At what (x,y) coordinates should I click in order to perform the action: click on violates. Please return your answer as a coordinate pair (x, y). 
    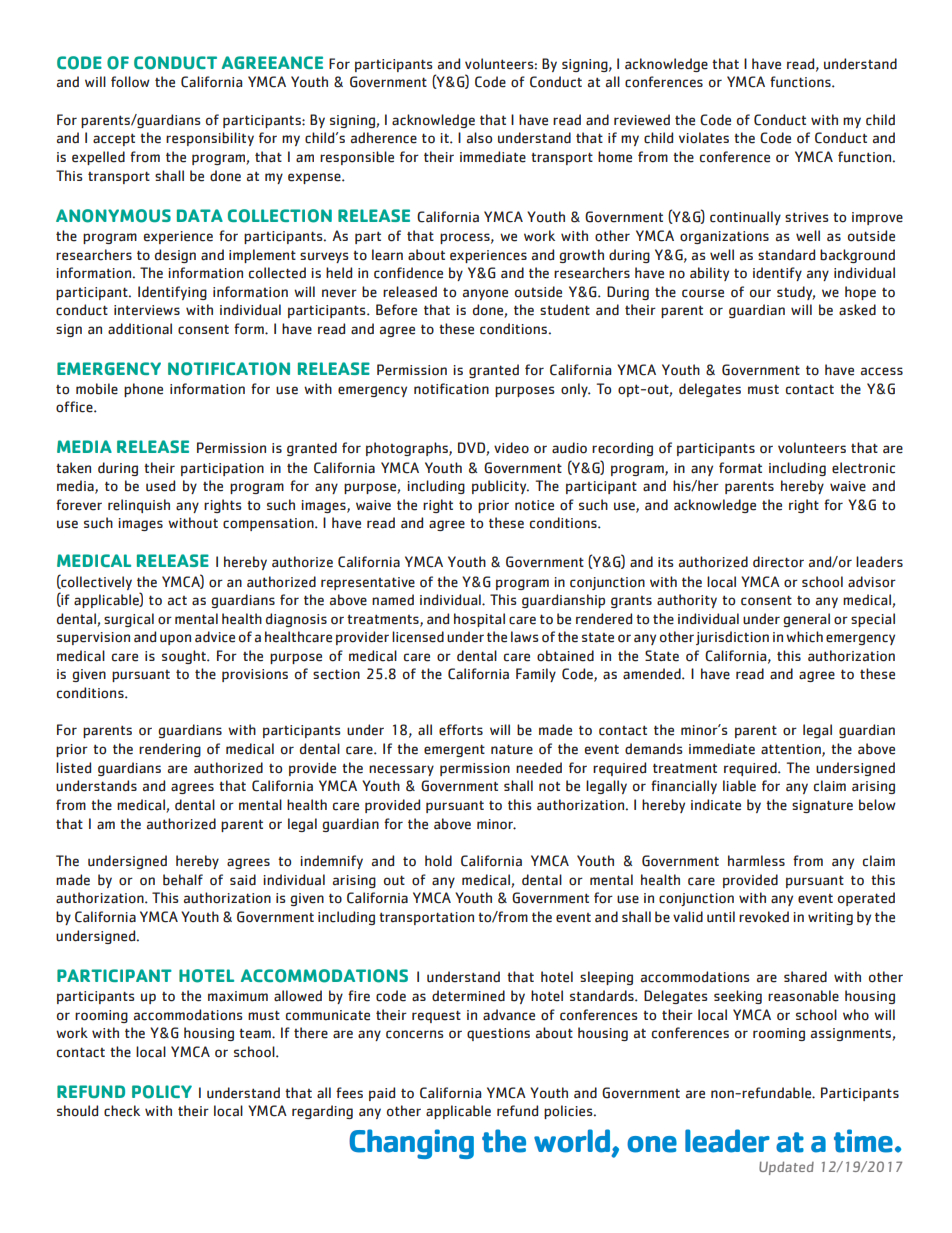
    Looking at the image, I should click on (704, 138).
